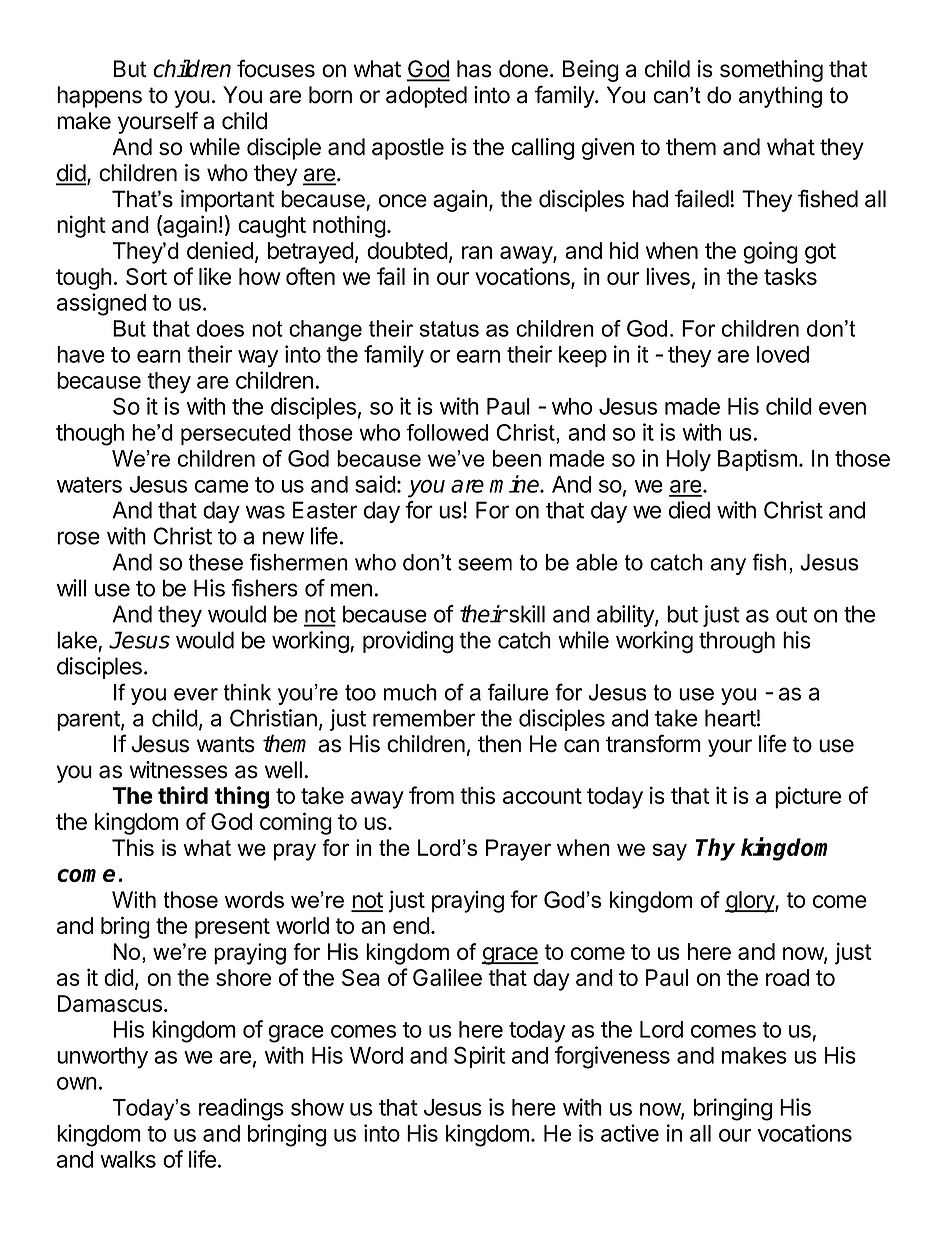  I want to click on followed, so click(447, 432).
